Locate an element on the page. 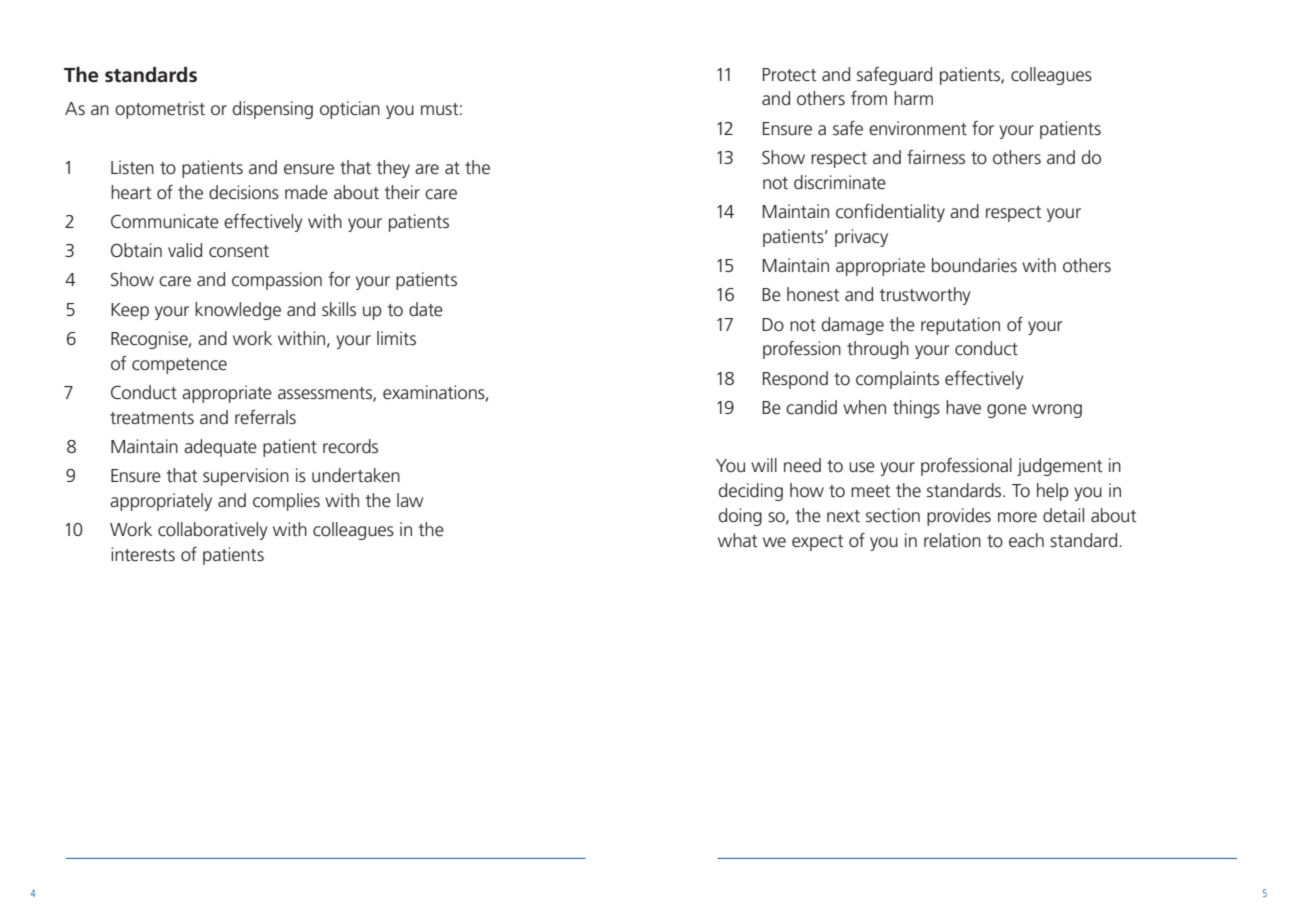 This image has height=924, width=1303. referrals is located at coordinates (265, 417).
